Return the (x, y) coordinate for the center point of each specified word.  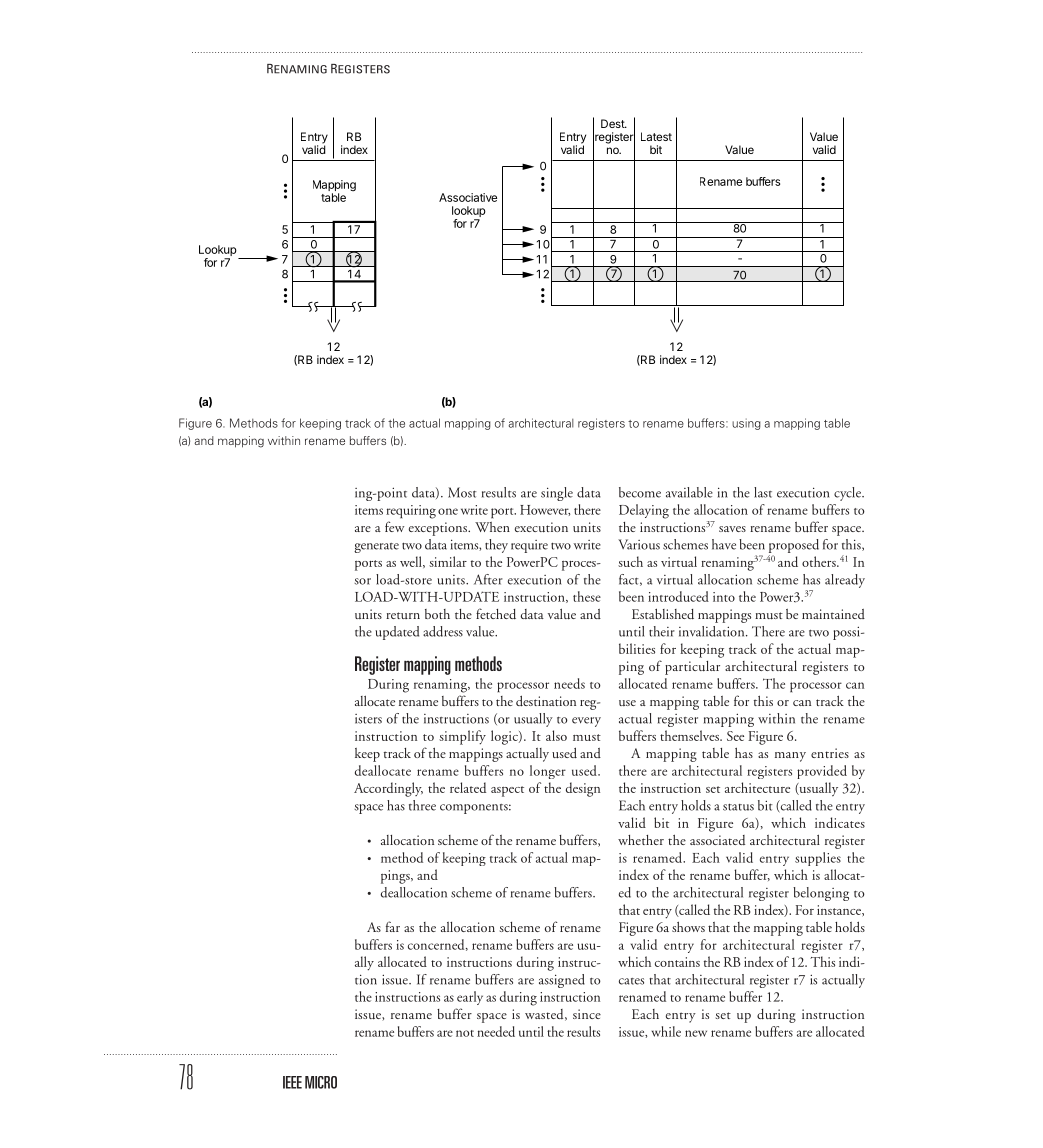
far (393, 926)
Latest (656, 136)
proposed (794, 547)
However (545, 510)
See (735, 736)
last (763, 492)
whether (641, 840)
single (557, 494)
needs (569, 683)
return (403, 615)
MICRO (321, 1082)
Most (462, 492)
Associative (468, 197)
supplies (818, 859)
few (394, 526)
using (746, 424)
